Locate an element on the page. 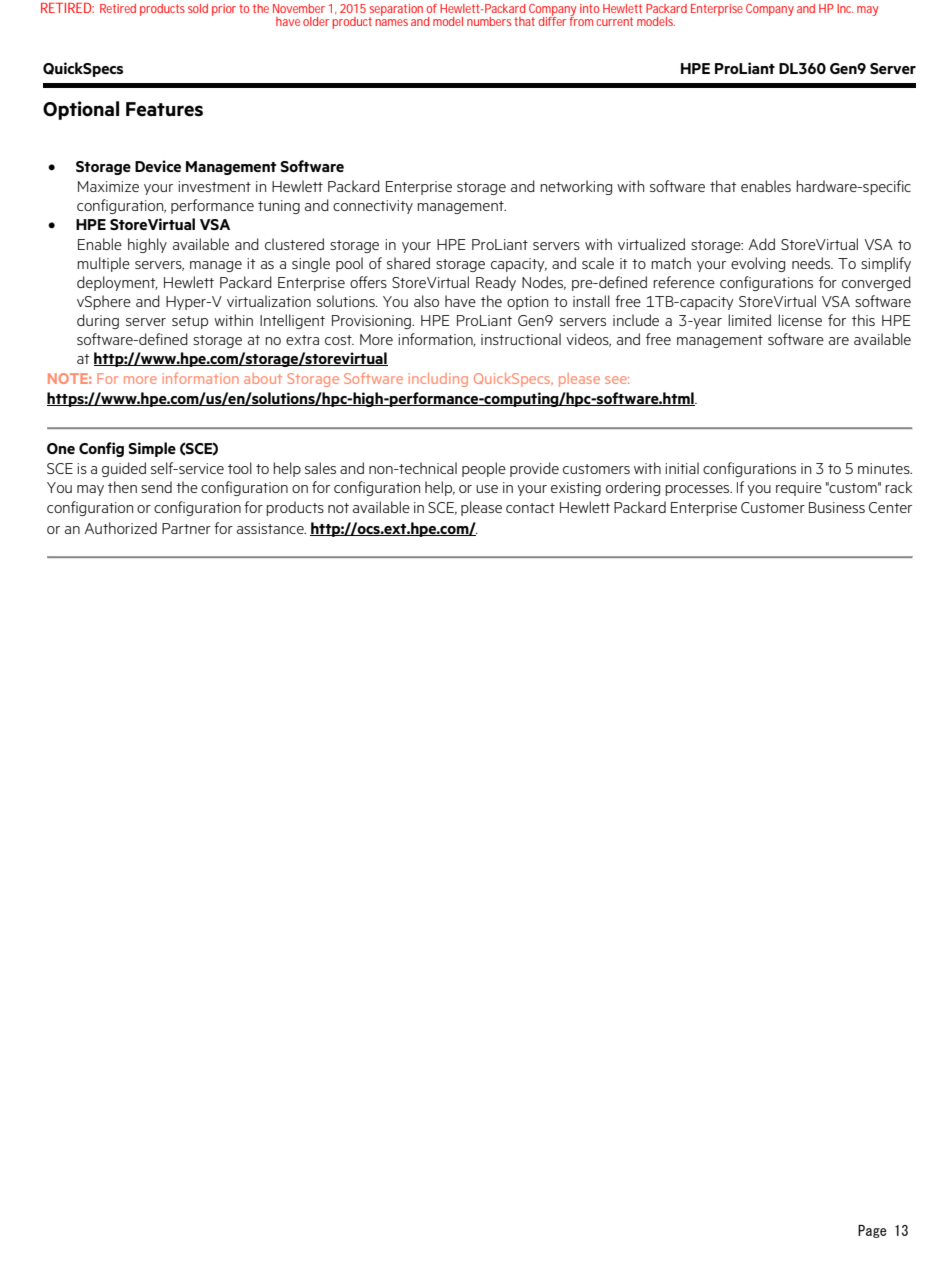 Image resolution: width=952 pixels, height=1270 pixels. Partner is located at coordinates (186, 528).
